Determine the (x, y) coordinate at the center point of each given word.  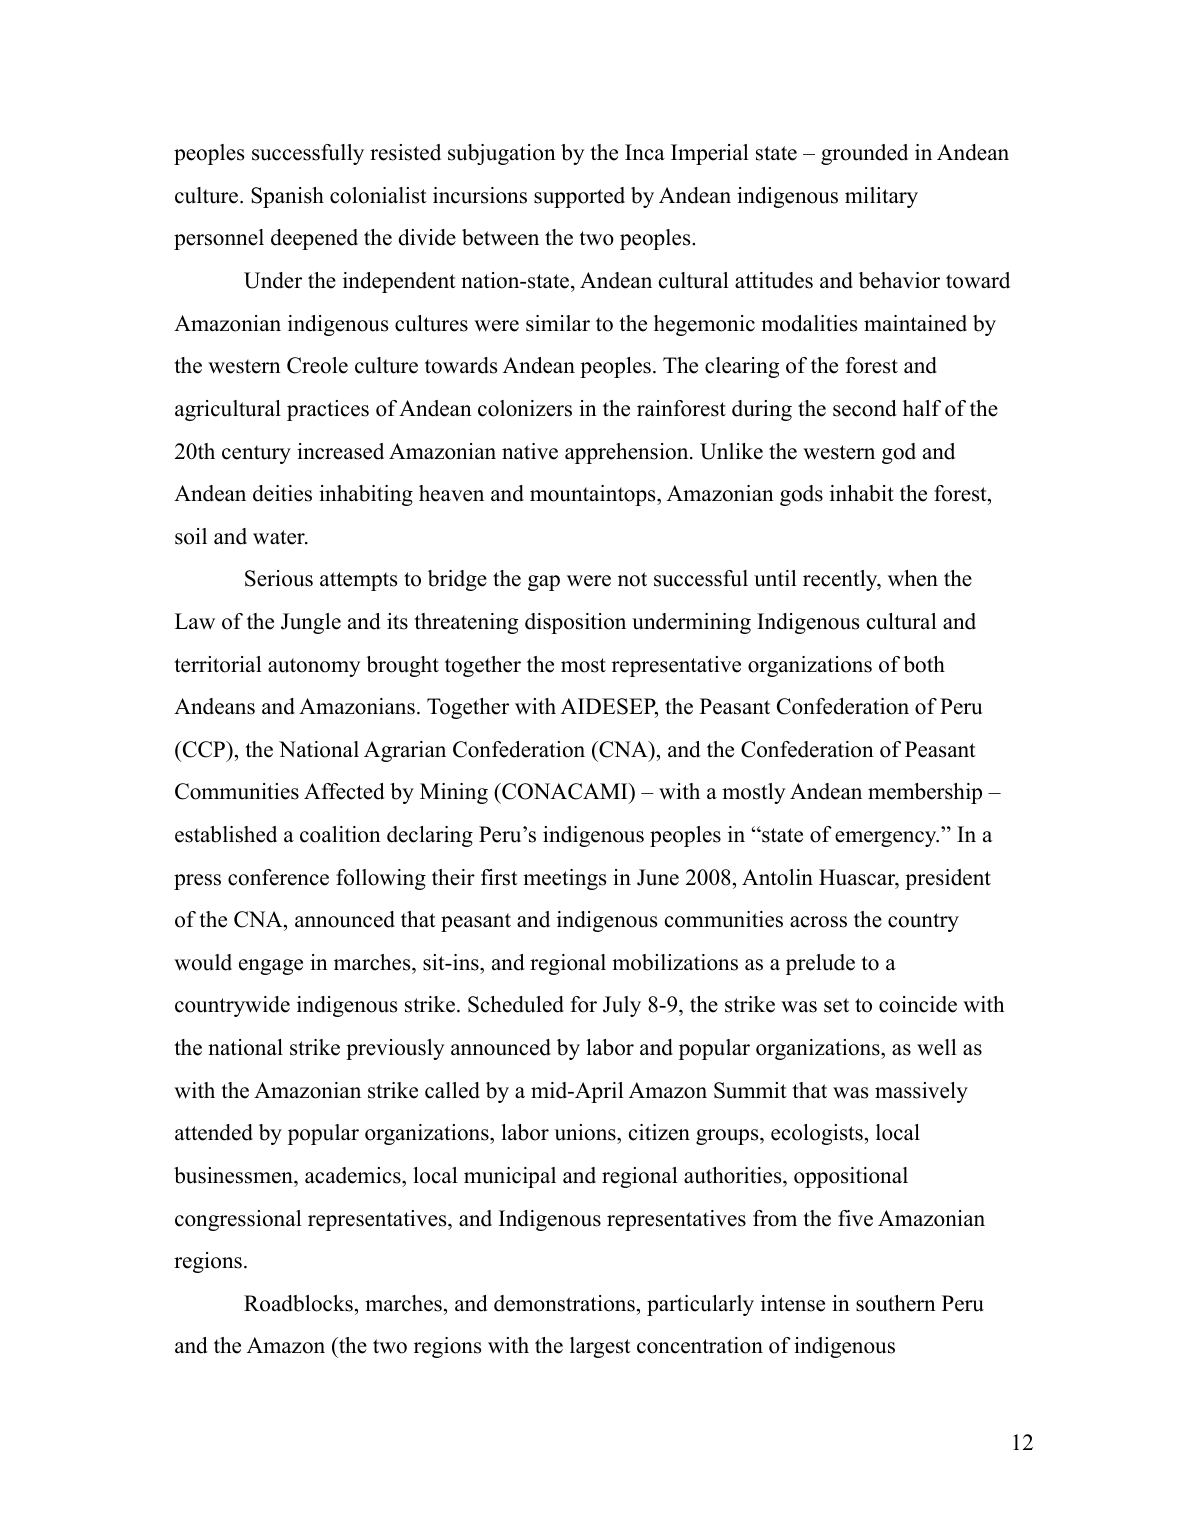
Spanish (287, 197)
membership (925, 793)
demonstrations (564, 1303)
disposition (575, 623)
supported (579, 197)
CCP (204, 749)
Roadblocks (298, 1303)
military (881, 197)
